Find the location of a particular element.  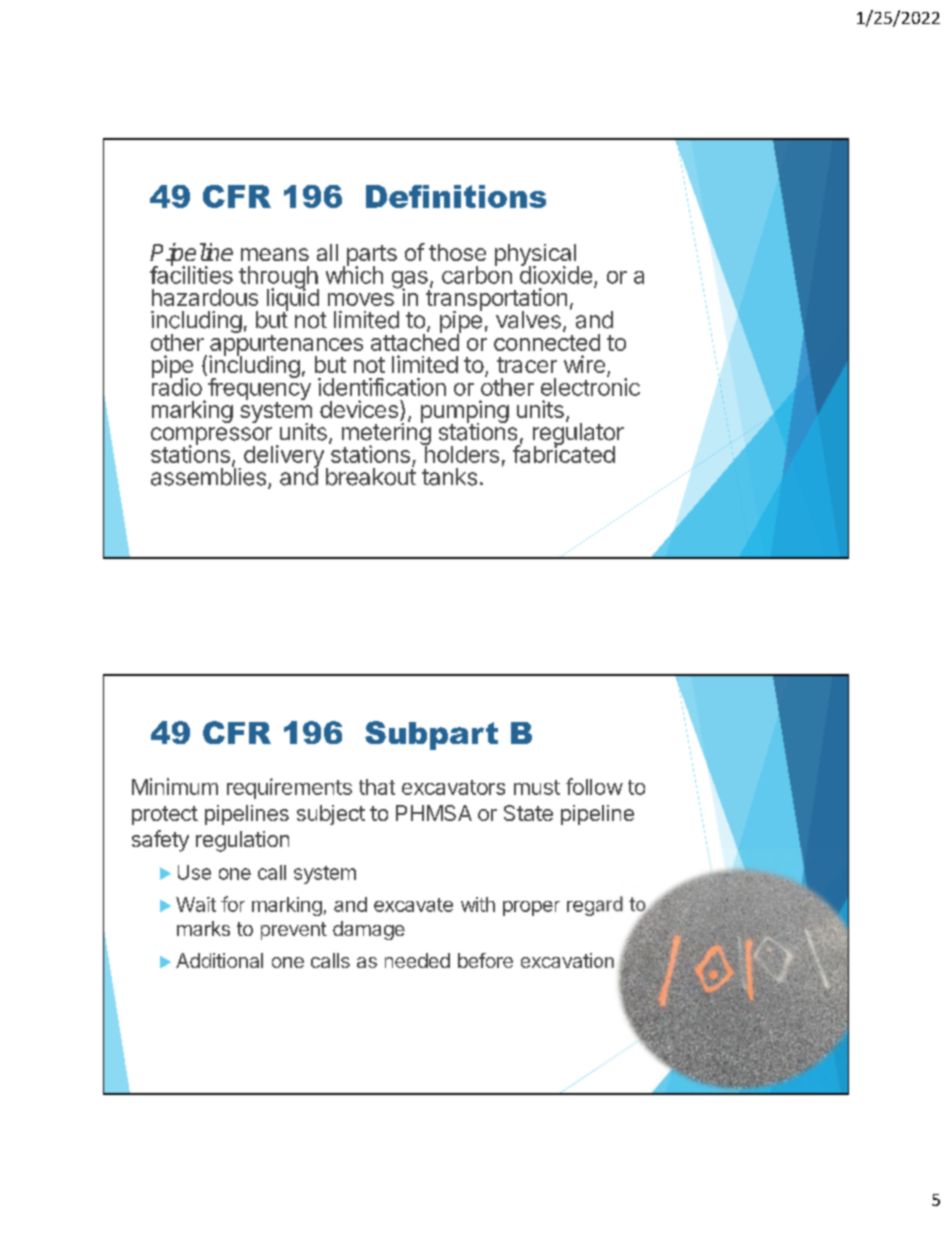

tracer is located at coordinates (527, 365).
